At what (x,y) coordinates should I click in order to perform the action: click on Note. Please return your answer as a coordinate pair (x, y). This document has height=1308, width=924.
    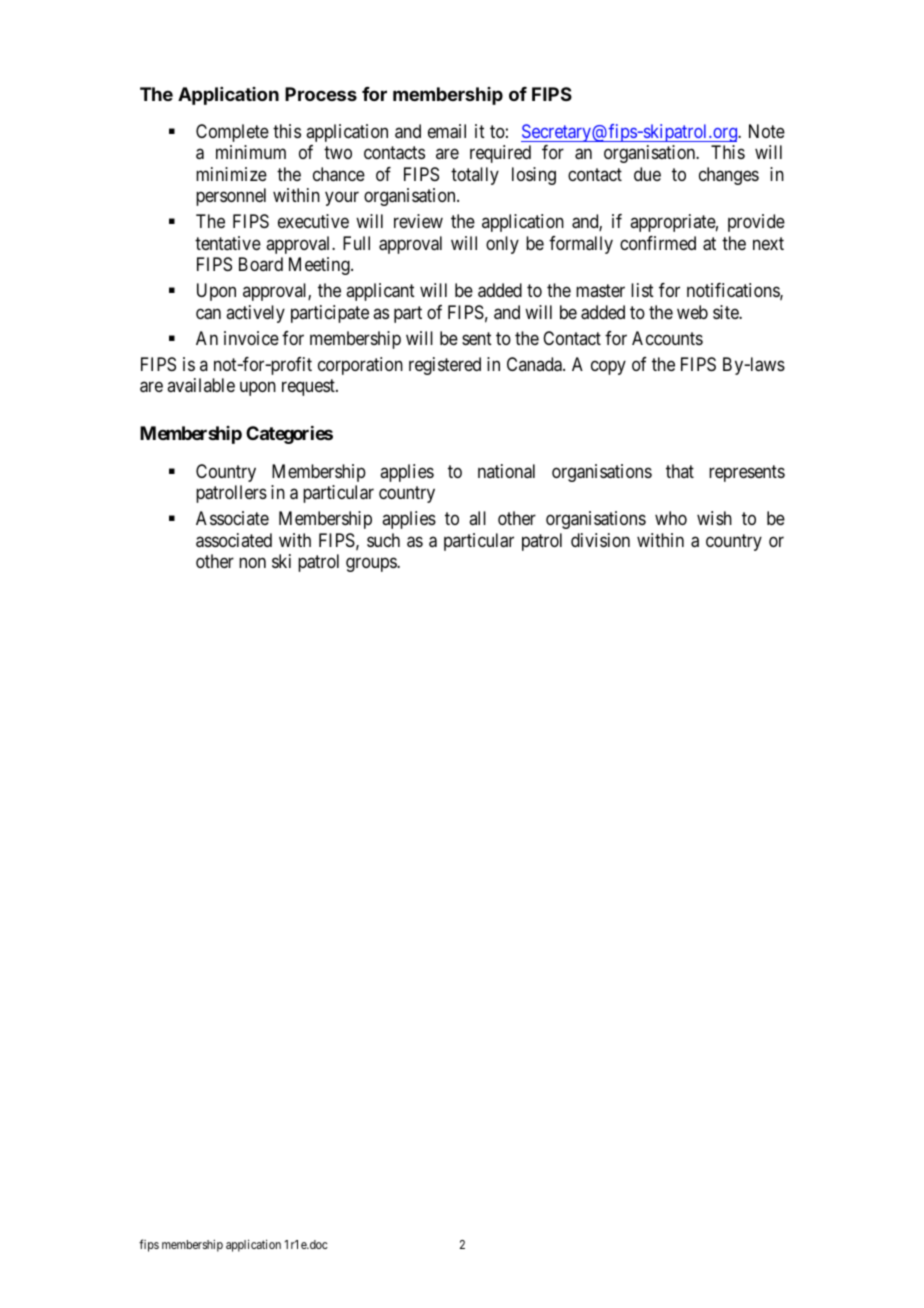
    Looking at the image, I should click on (767, 131).
